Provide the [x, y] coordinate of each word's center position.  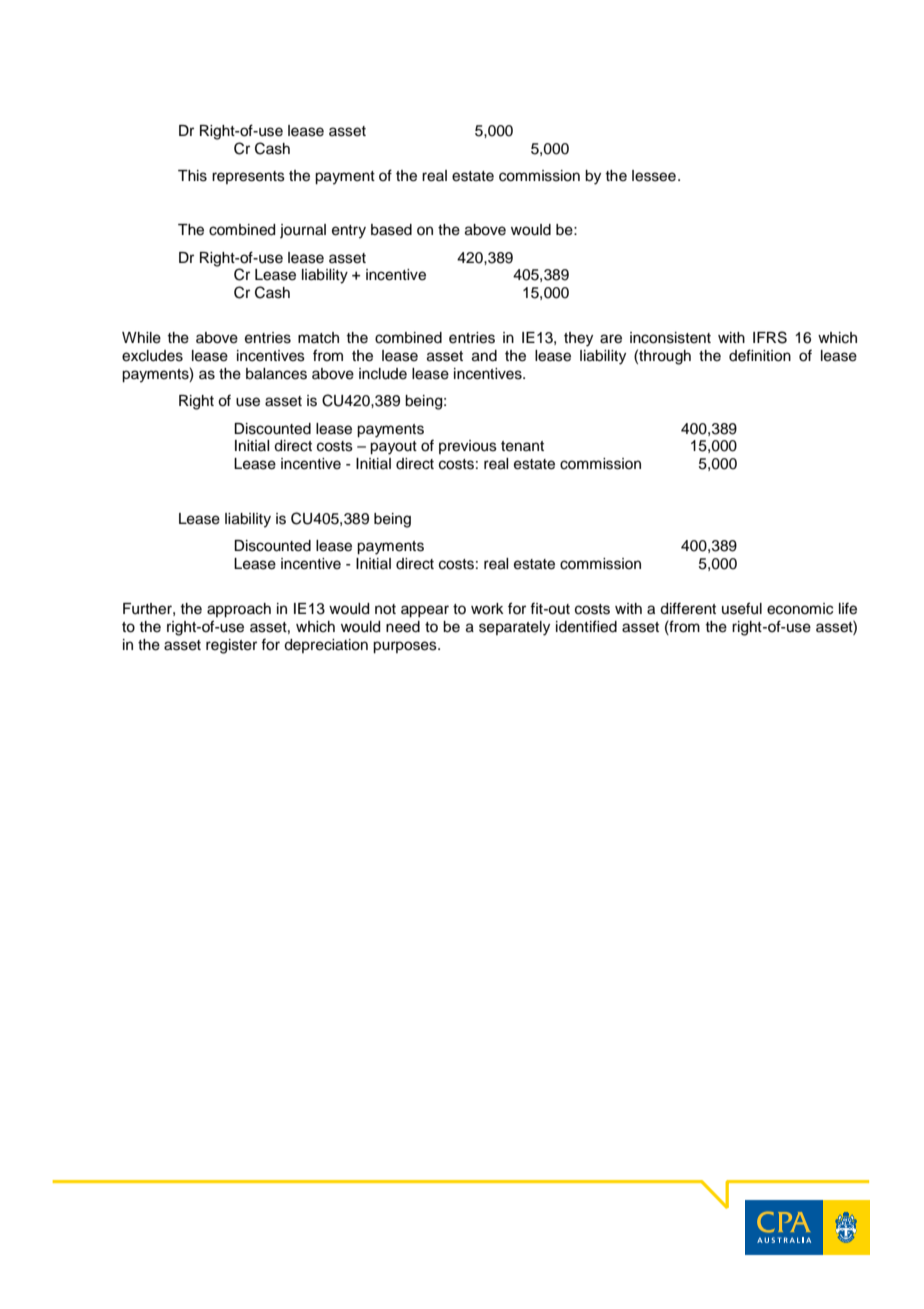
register [231, 646]
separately [514, 628]
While [141, 338]
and [484, 356]
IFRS [770, 337]
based [391, 230]
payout [393, 448]
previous [468, 447]
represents [248, 177]
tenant [522, 446]
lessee [654, 176]
